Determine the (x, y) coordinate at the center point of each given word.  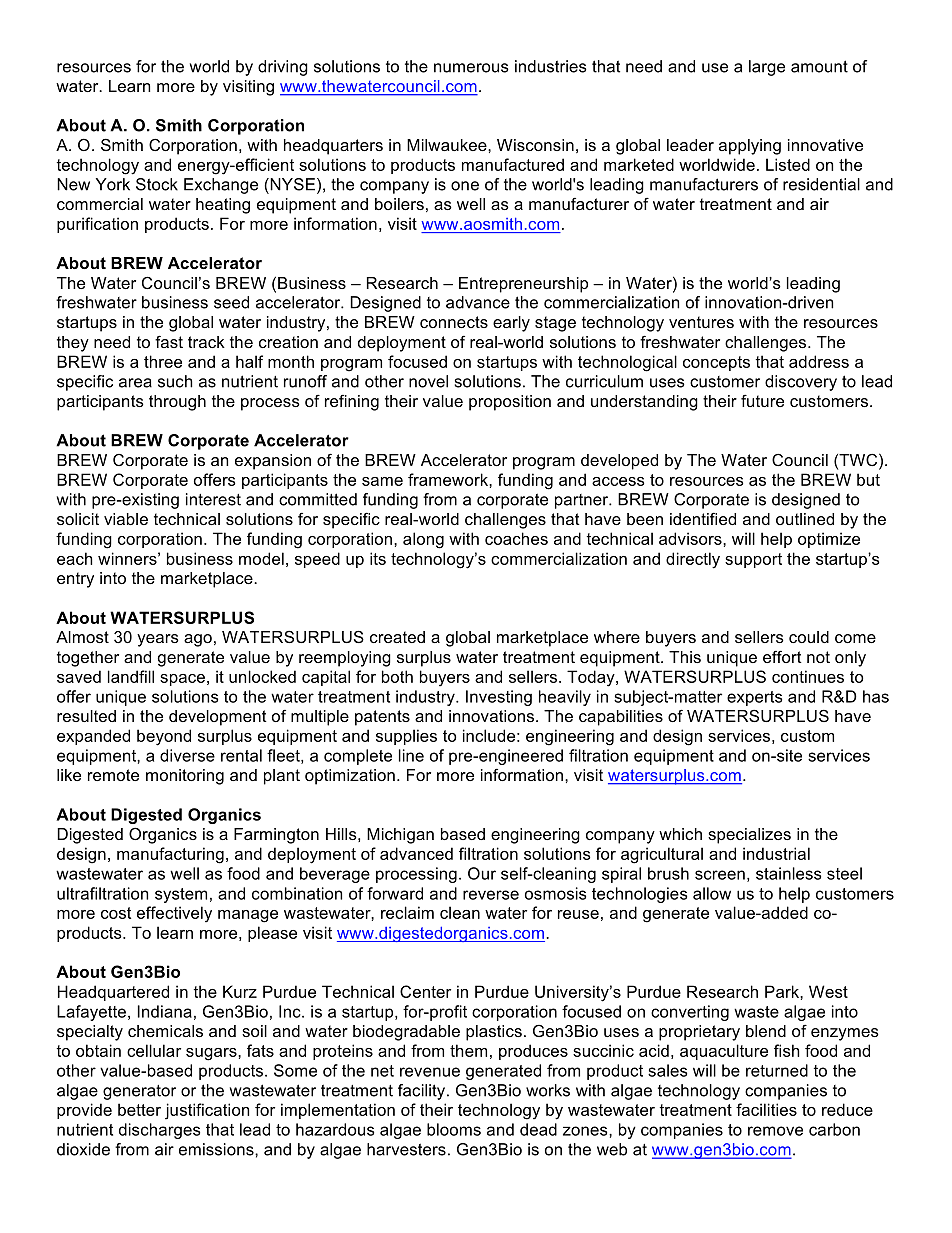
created (397, 637)
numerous (471, 68)
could (809, 637)
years (158, 640)
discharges (159, 1131)
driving (283, 68)
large (767, 68)
